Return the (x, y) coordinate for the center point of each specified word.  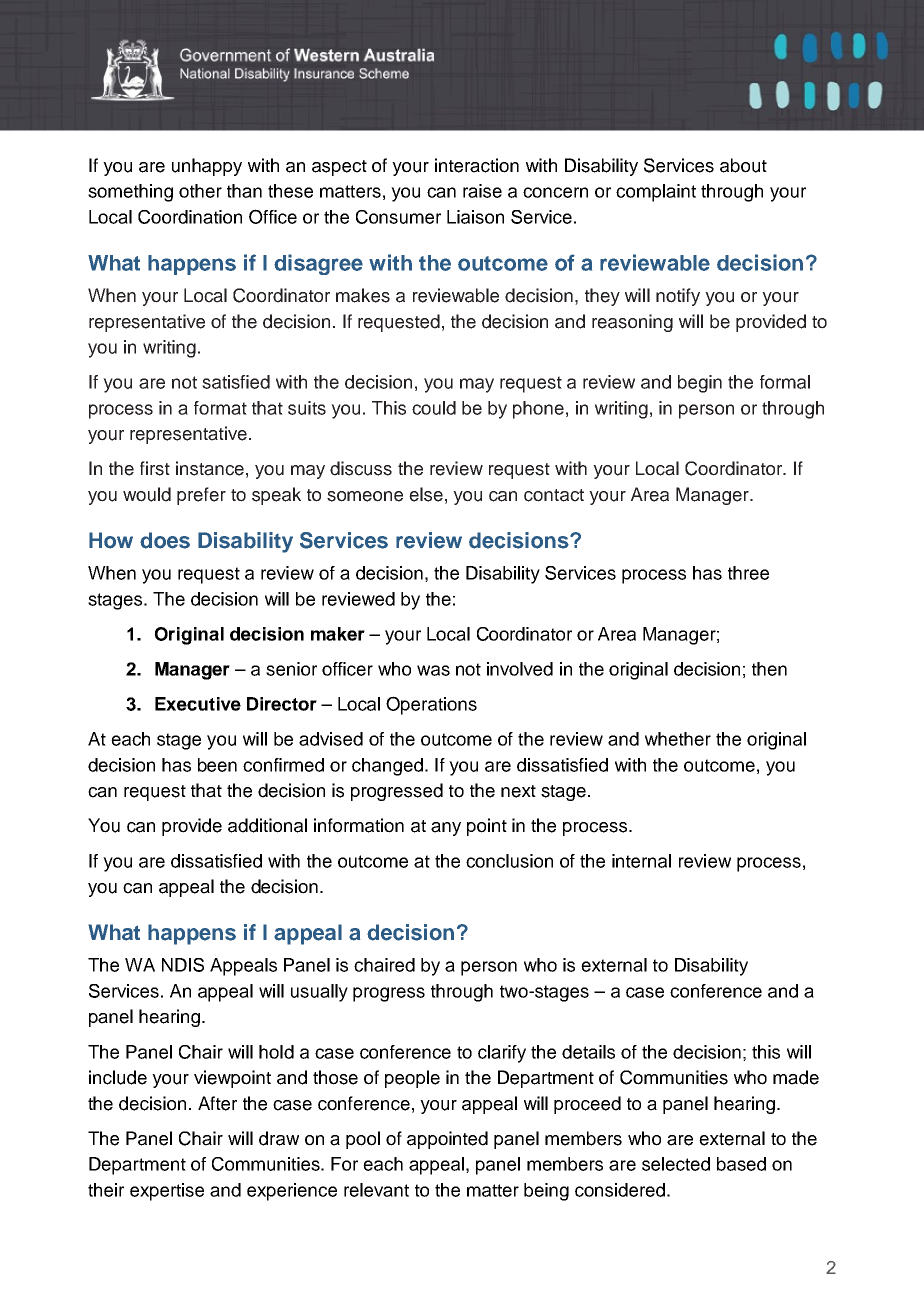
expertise (167, 1192)
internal (641, 861)
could (434, 408)
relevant (376, 1190)
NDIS (183, 965)
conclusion (509, 861)
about (743, 165)
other (200, 191)
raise (482, 191)
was (433, 670)
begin (700, 384)
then (769, 669)
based (741, 1164)
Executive (198, 704)
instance (210, 468)
